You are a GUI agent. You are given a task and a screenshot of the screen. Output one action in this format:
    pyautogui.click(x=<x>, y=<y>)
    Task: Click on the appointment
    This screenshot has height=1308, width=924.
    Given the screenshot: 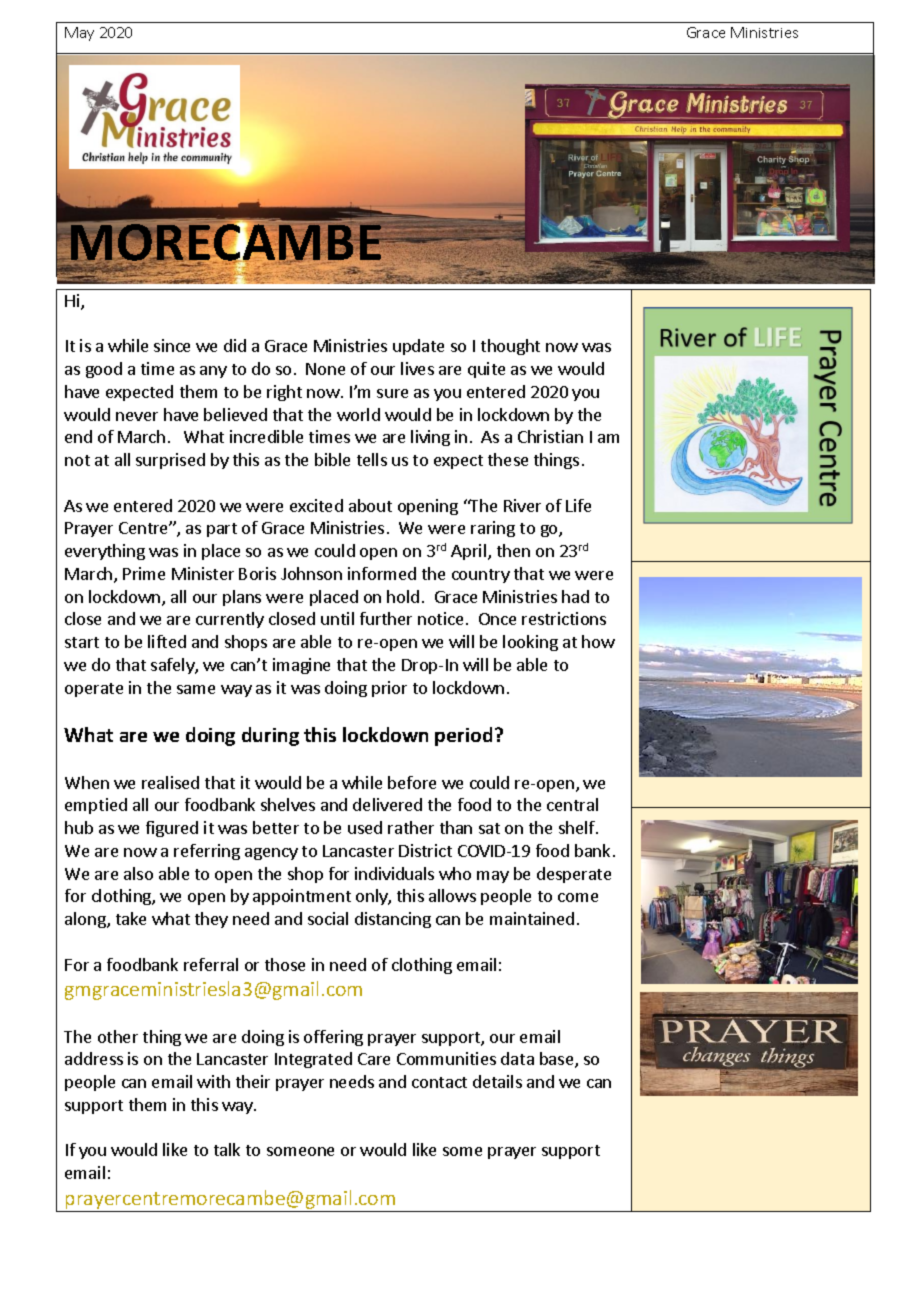 What is the action you would take?
    pyautogui.click(x=302, y=897)
